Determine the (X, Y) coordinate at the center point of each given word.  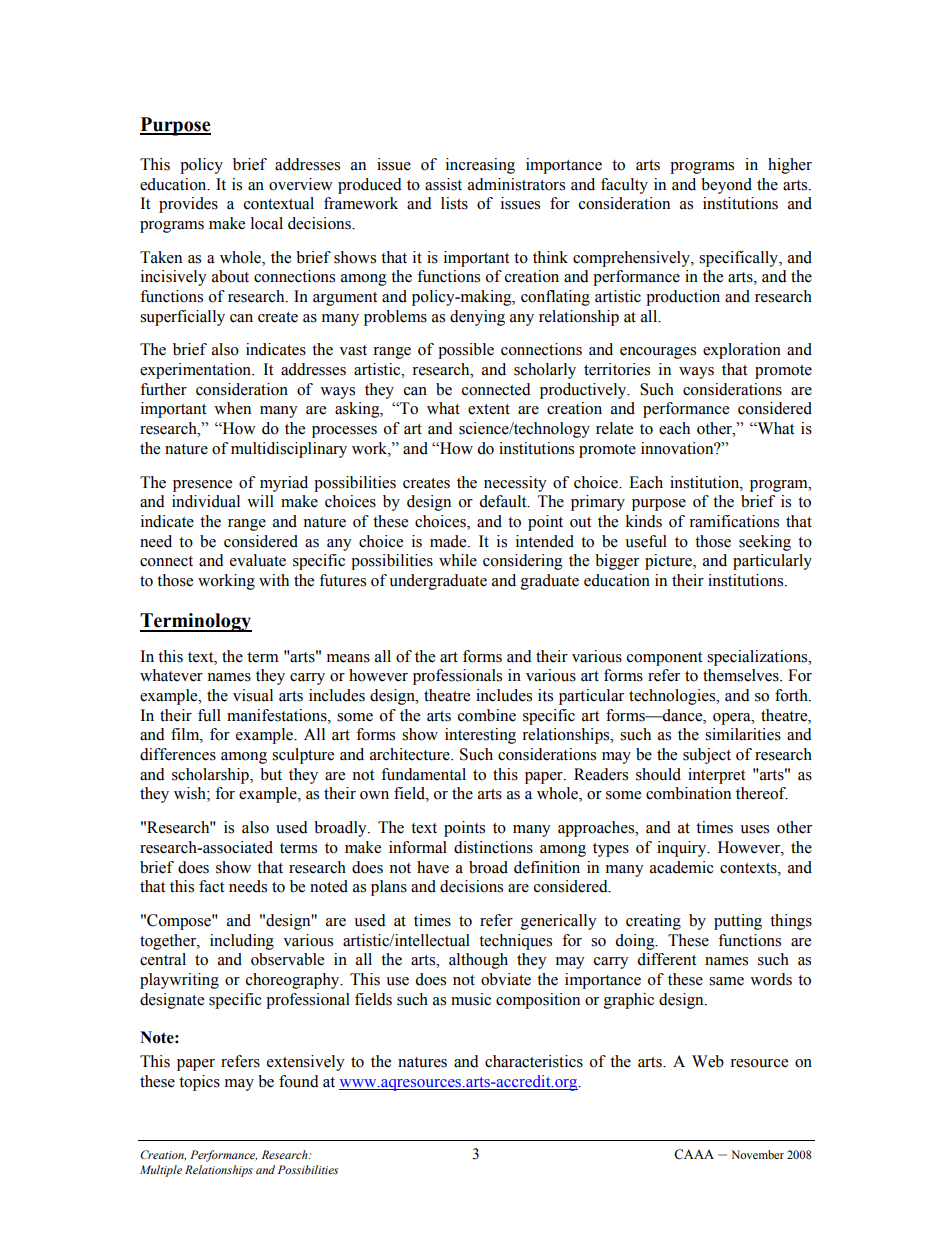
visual (253, 695)
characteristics (534, 1061)
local (267, 223)
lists (454, 203)
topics (199, 1083)
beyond (726, 186)
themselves (742, 675)
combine (487, 715)
